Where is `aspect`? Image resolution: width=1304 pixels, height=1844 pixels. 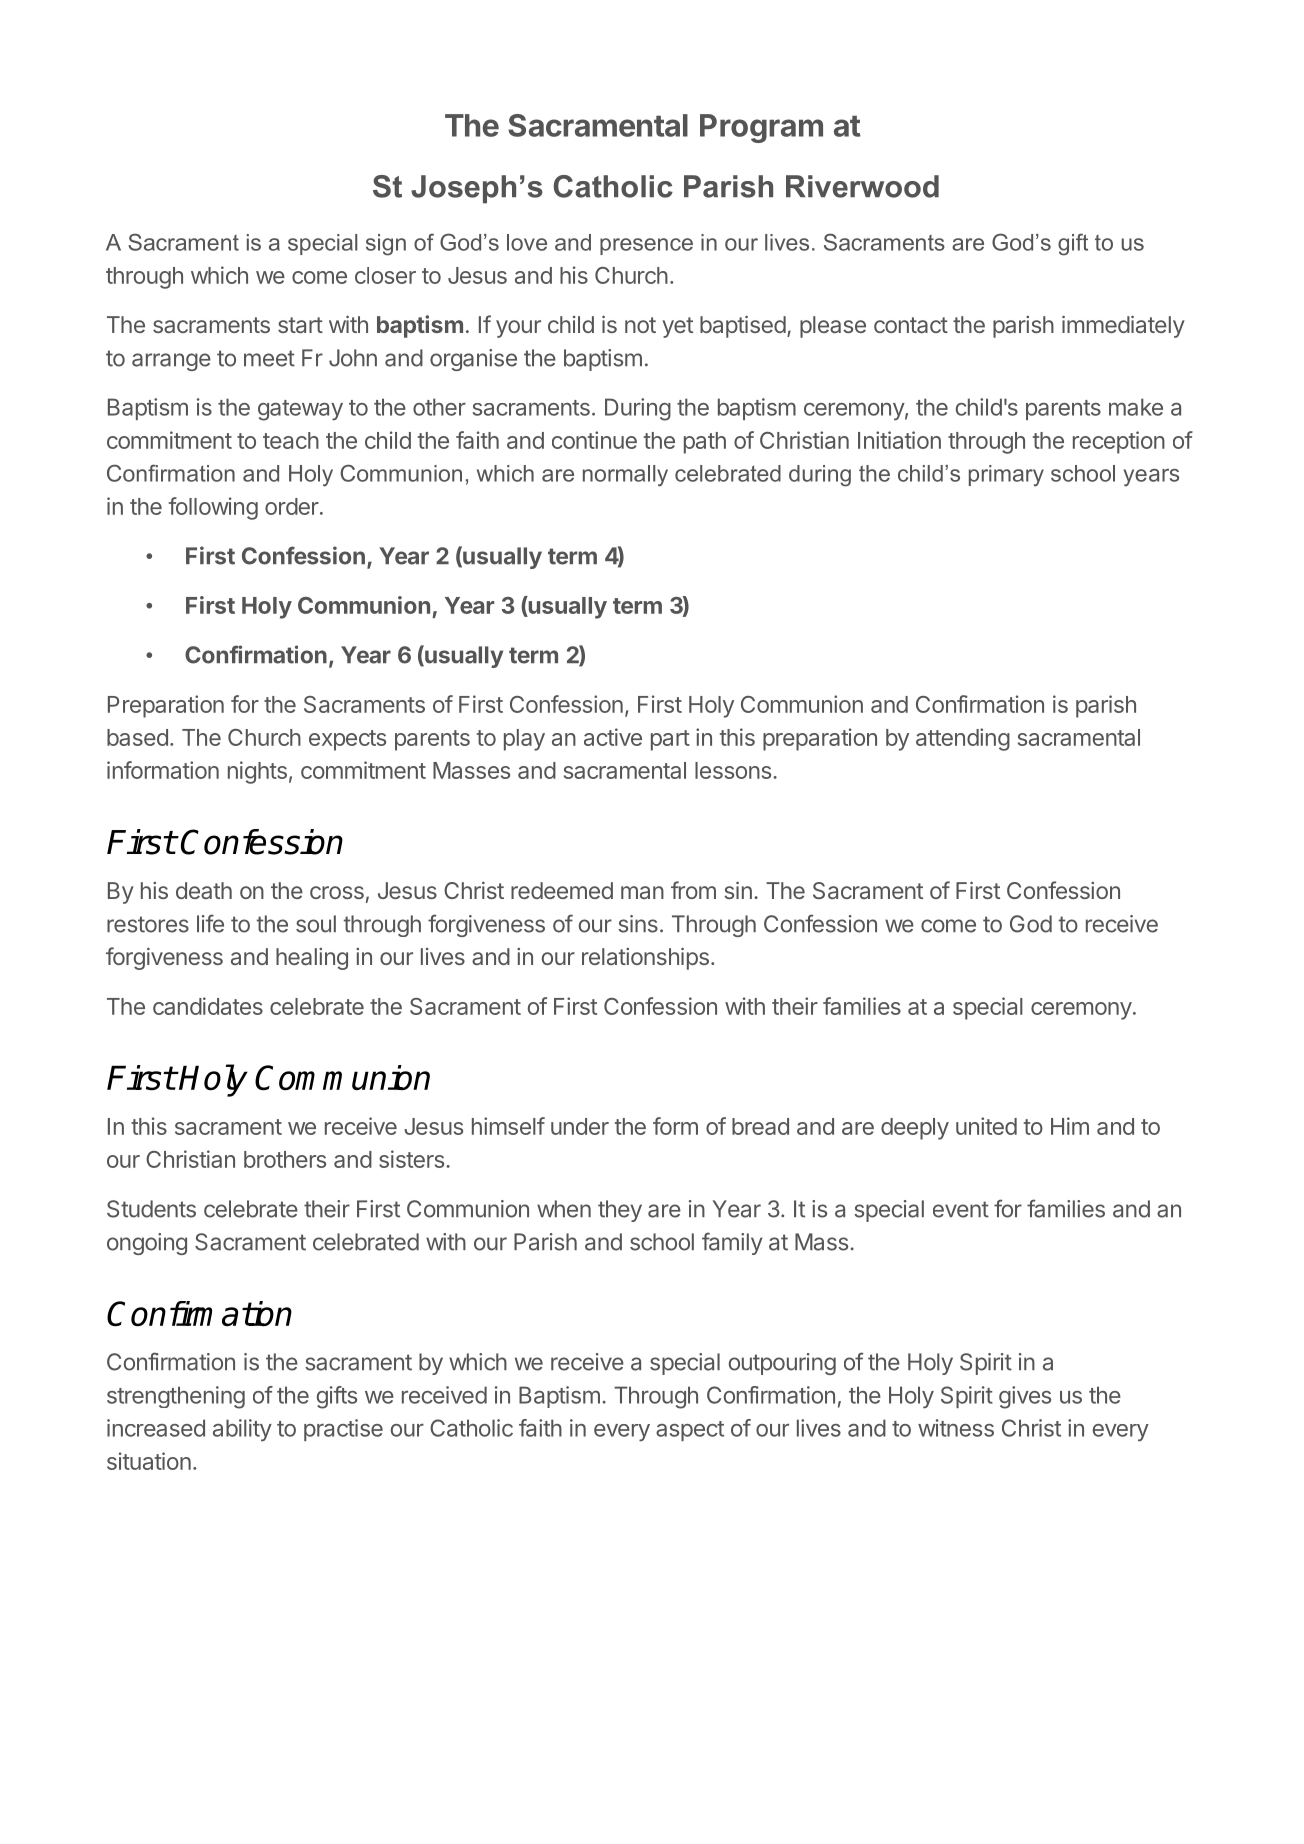 aspect is located at coordinates (690, 1431).
